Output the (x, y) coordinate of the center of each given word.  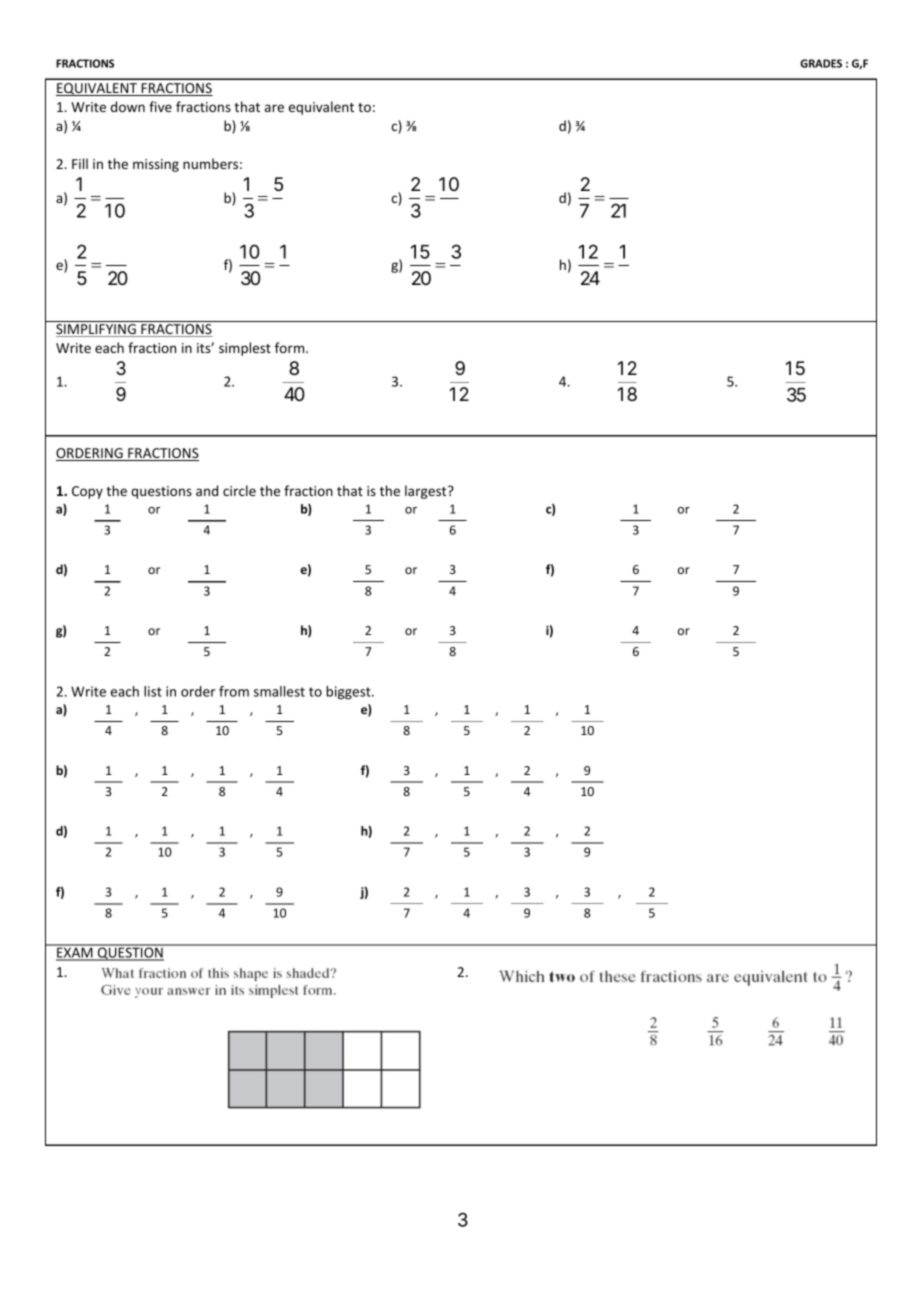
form (291, 347)
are (274, 108)
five (160, 106)
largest (427, 492)
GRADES (821, 63)
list (153, 691)
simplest (245, 349)
